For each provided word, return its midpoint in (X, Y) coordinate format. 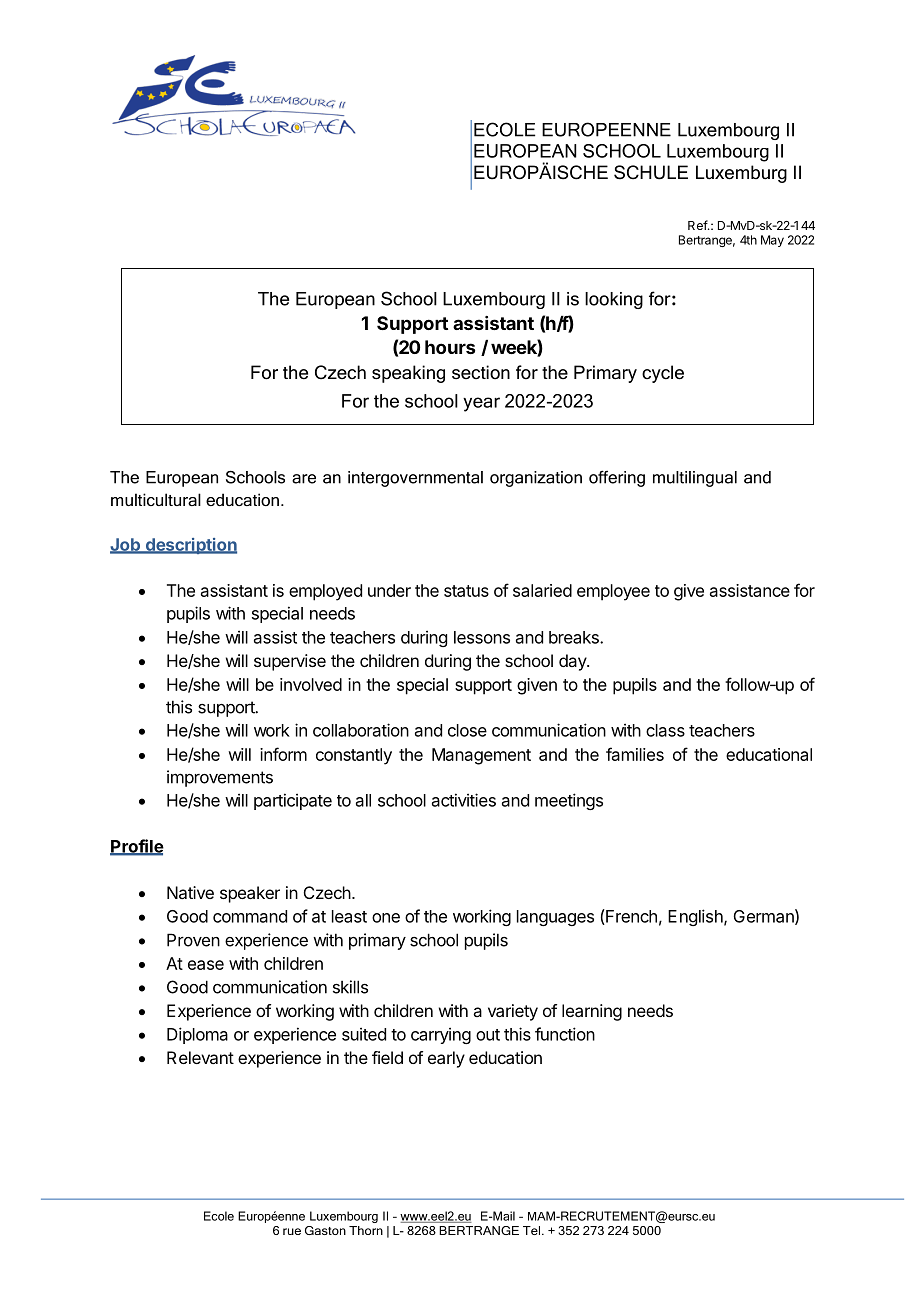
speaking (408, 374)
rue (292, 1231)
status (466, 591)
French (630, 917)
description (190, 546)
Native (190, 892)
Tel (531, 1230)
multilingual (695, 479)
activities (464, 800)
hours (450, 347)
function (565, 1034)
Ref (698, 225)
